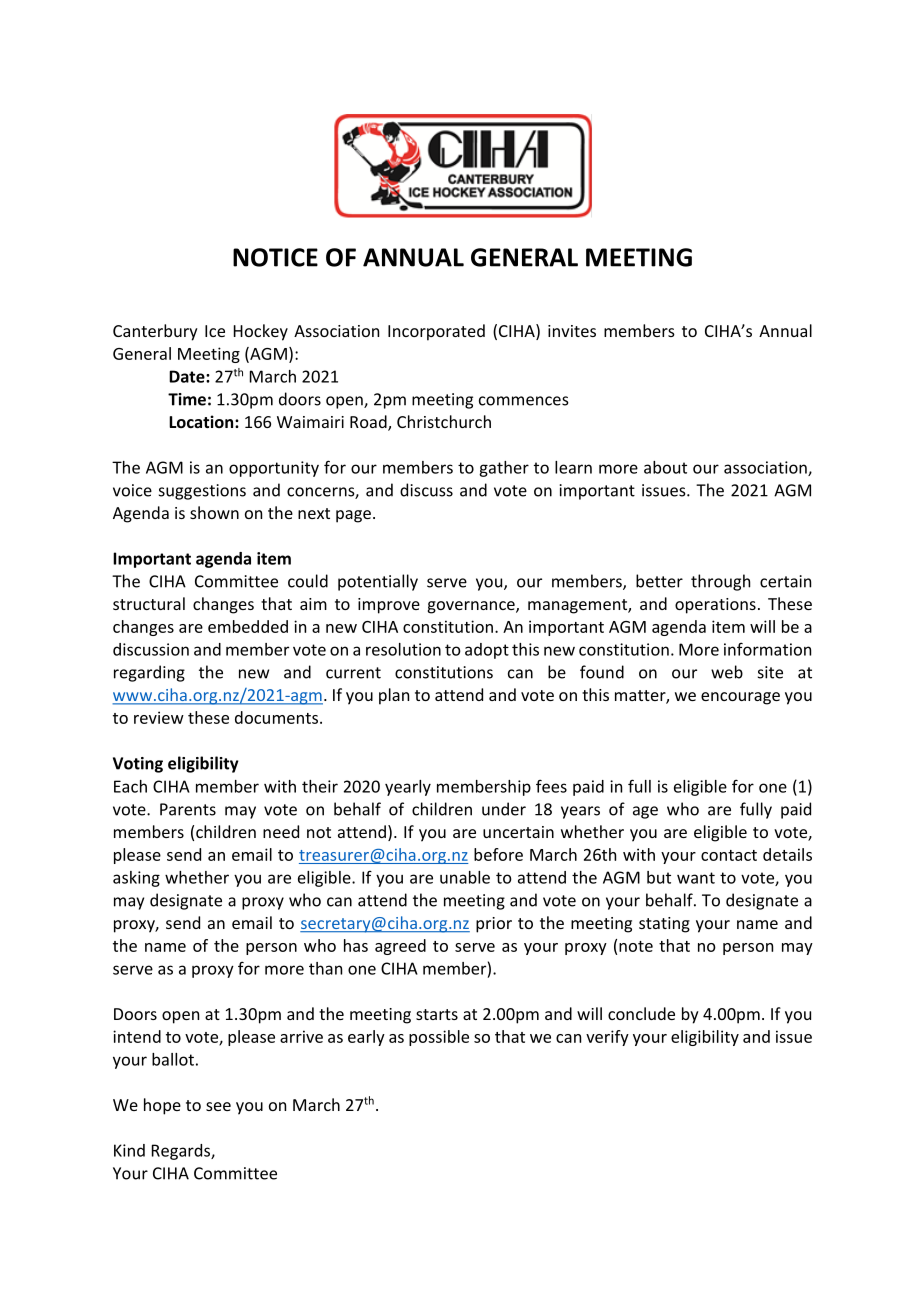  Describe the element at coordinates (729, 855) in the screenshot. I see `contact` at that location.
